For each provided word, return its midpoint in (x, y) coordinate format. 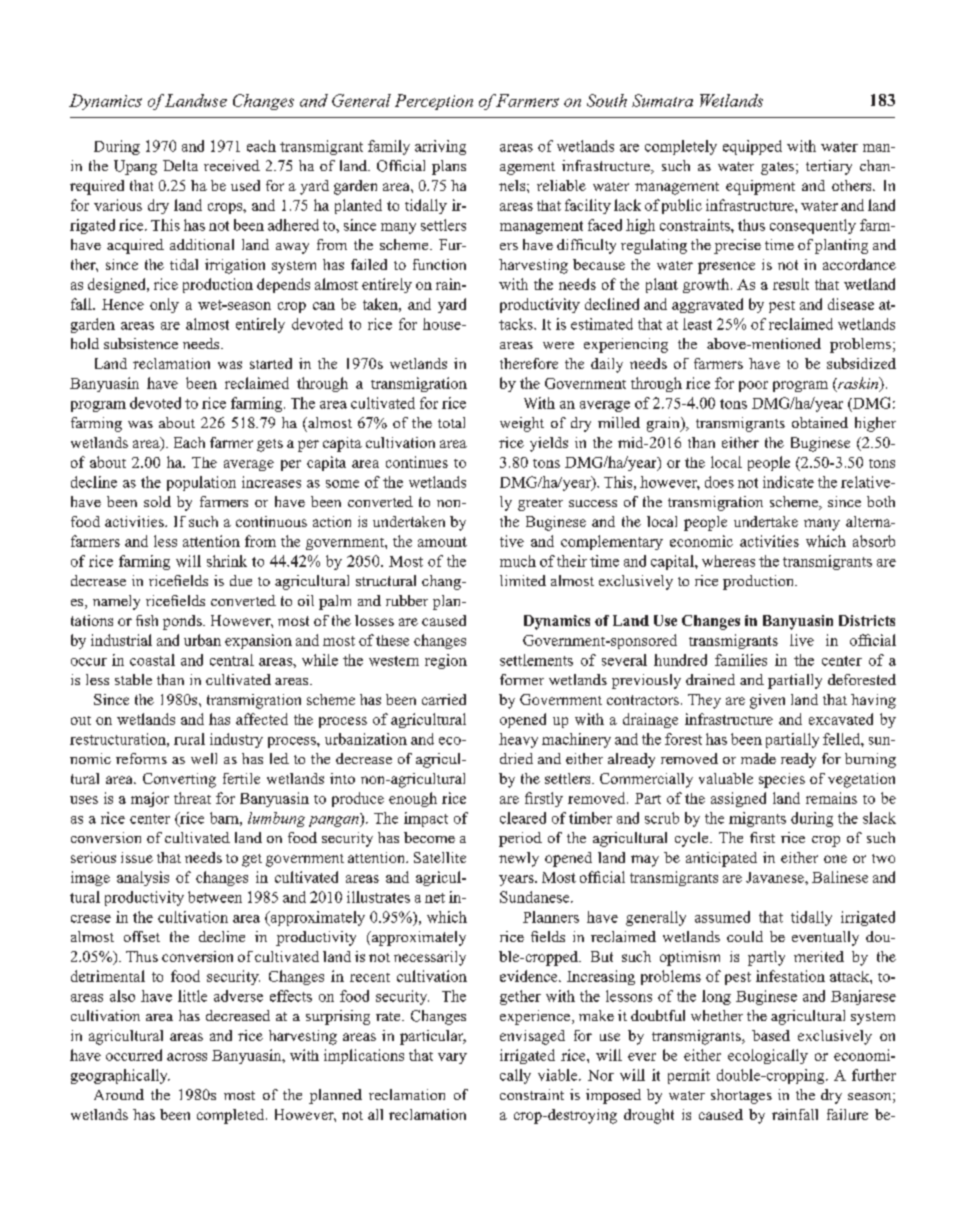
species (782, 780)
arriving (440, 147)
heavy (518, 740)
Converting (179, 780)
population (201, 483)
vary (452, 1058)
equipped (752, 147)
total (451, 422)
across (187, 1057)
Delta (180, 165)
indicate (788, 482)
